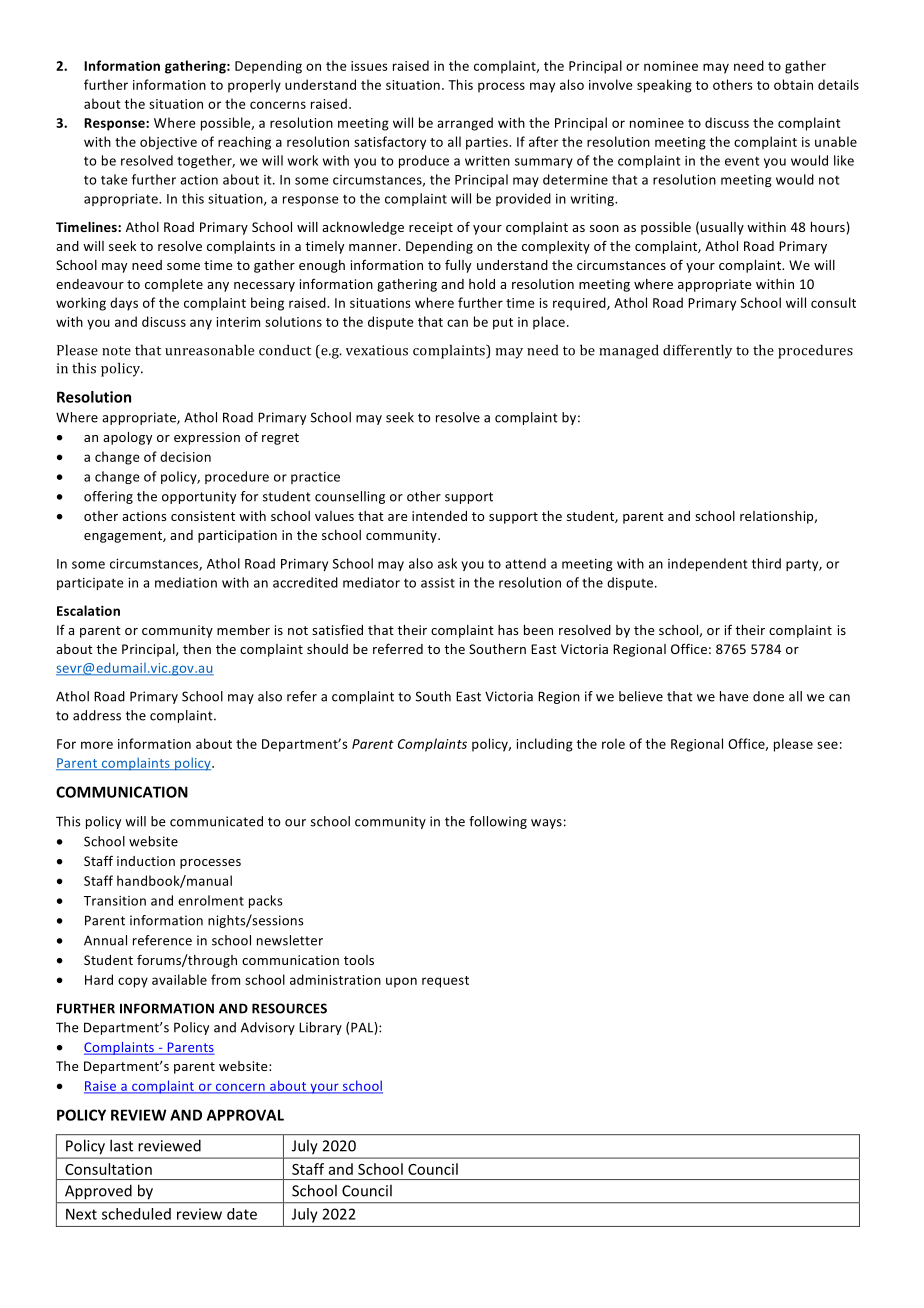 The height and width of the screenshot is (1308, 924). What do you see at coordinates (136, 1214) in the screenshot?
I see `scheduled` at bounding box center [136, 1214].
